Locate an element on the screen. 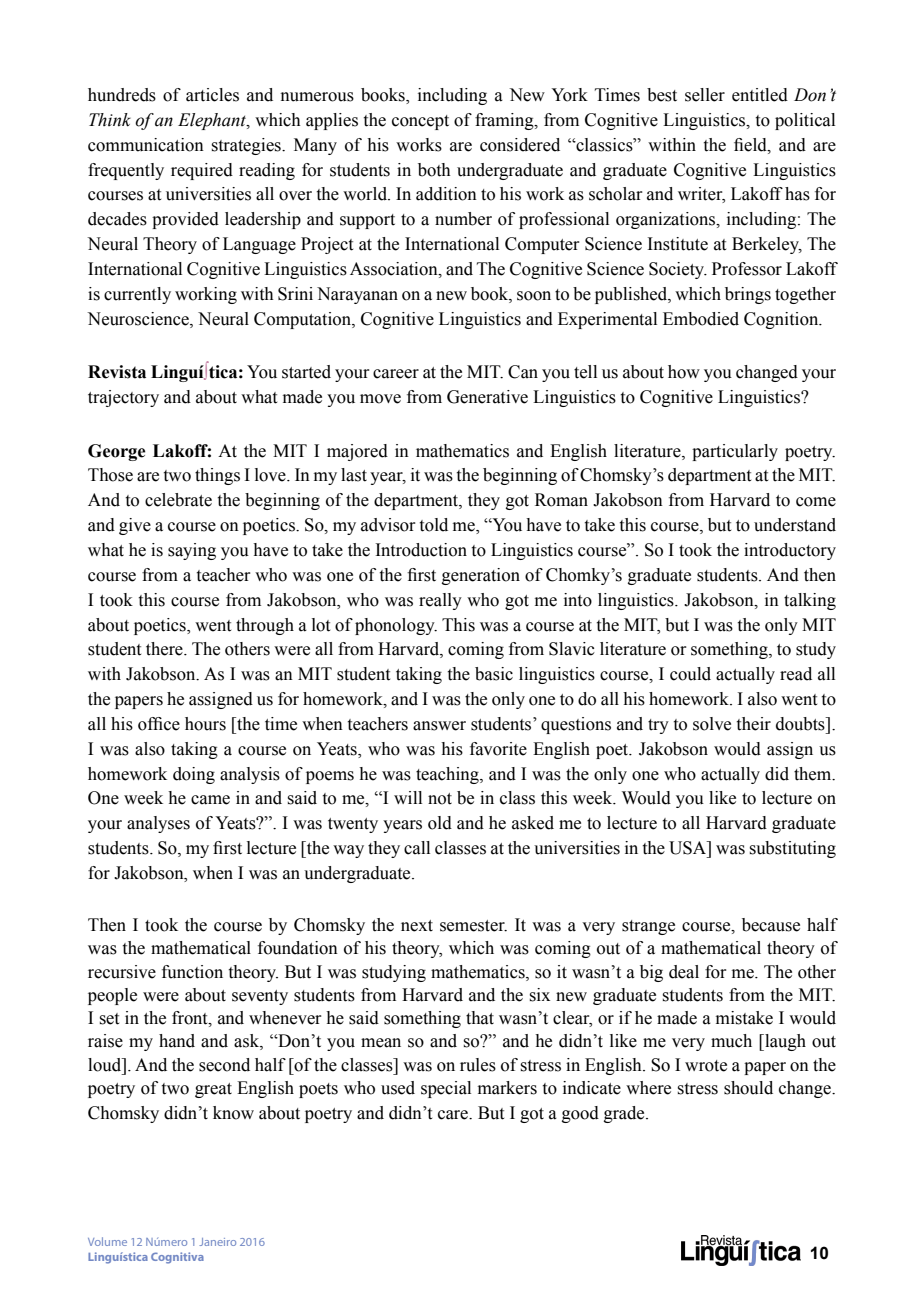  analyses is located at coordinates (158, 824).
